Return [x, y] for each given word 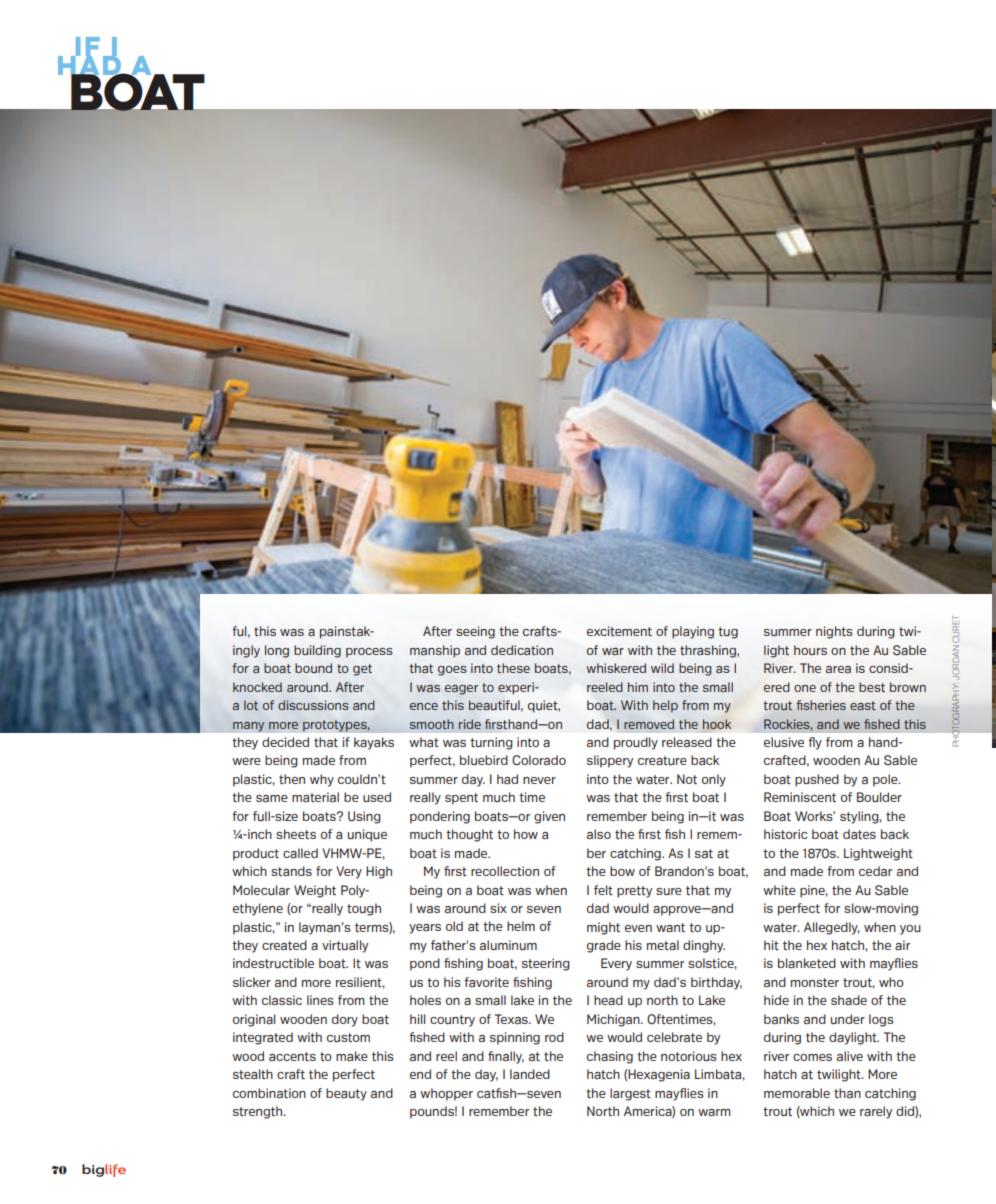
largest [630, 1094]
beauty [346, 1094]
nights [834, 632]
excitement [619, 631]
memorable [797, 1093]
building [317, 651]
